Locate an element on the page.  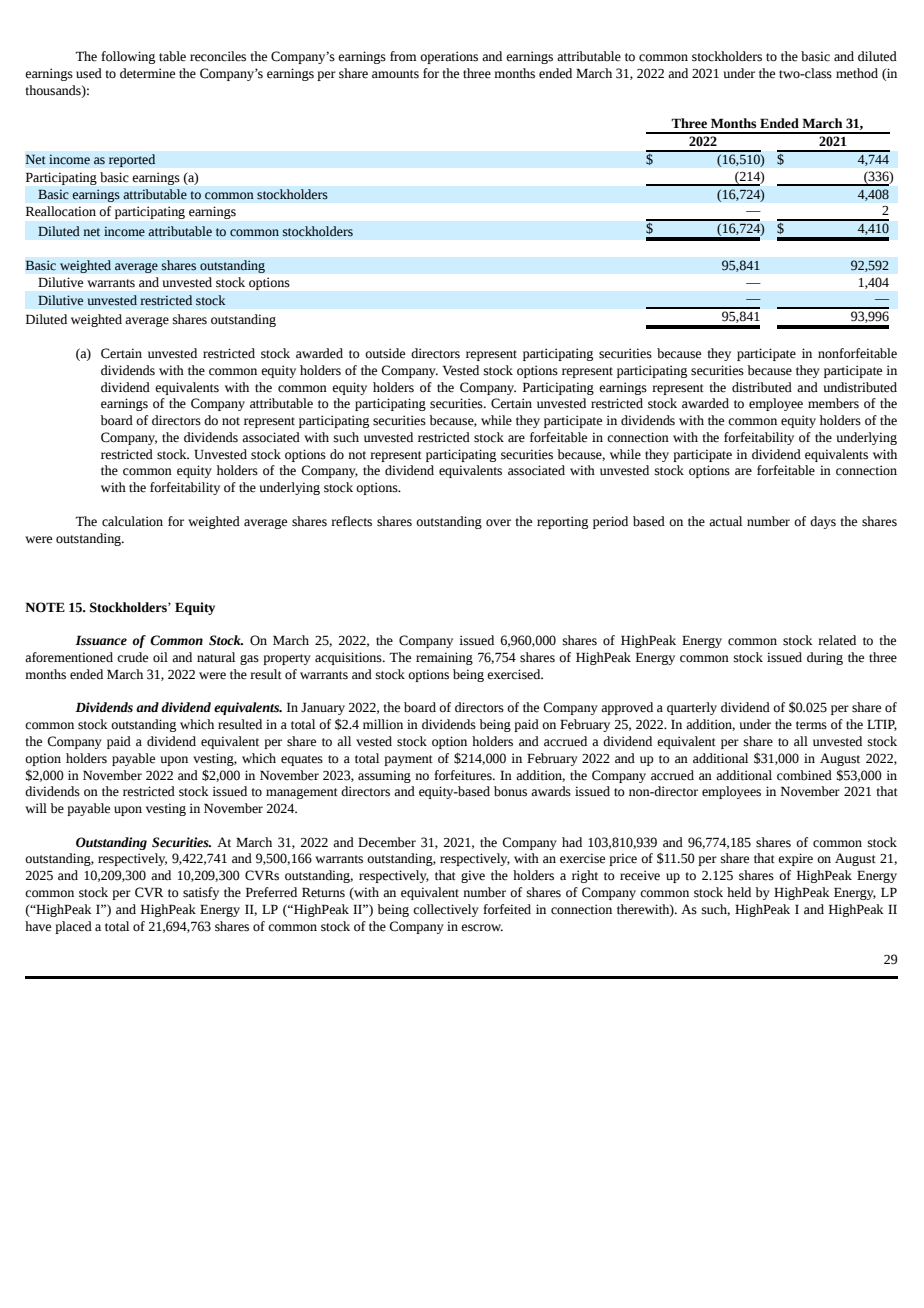
operations is located at coordinates (449, 57).
